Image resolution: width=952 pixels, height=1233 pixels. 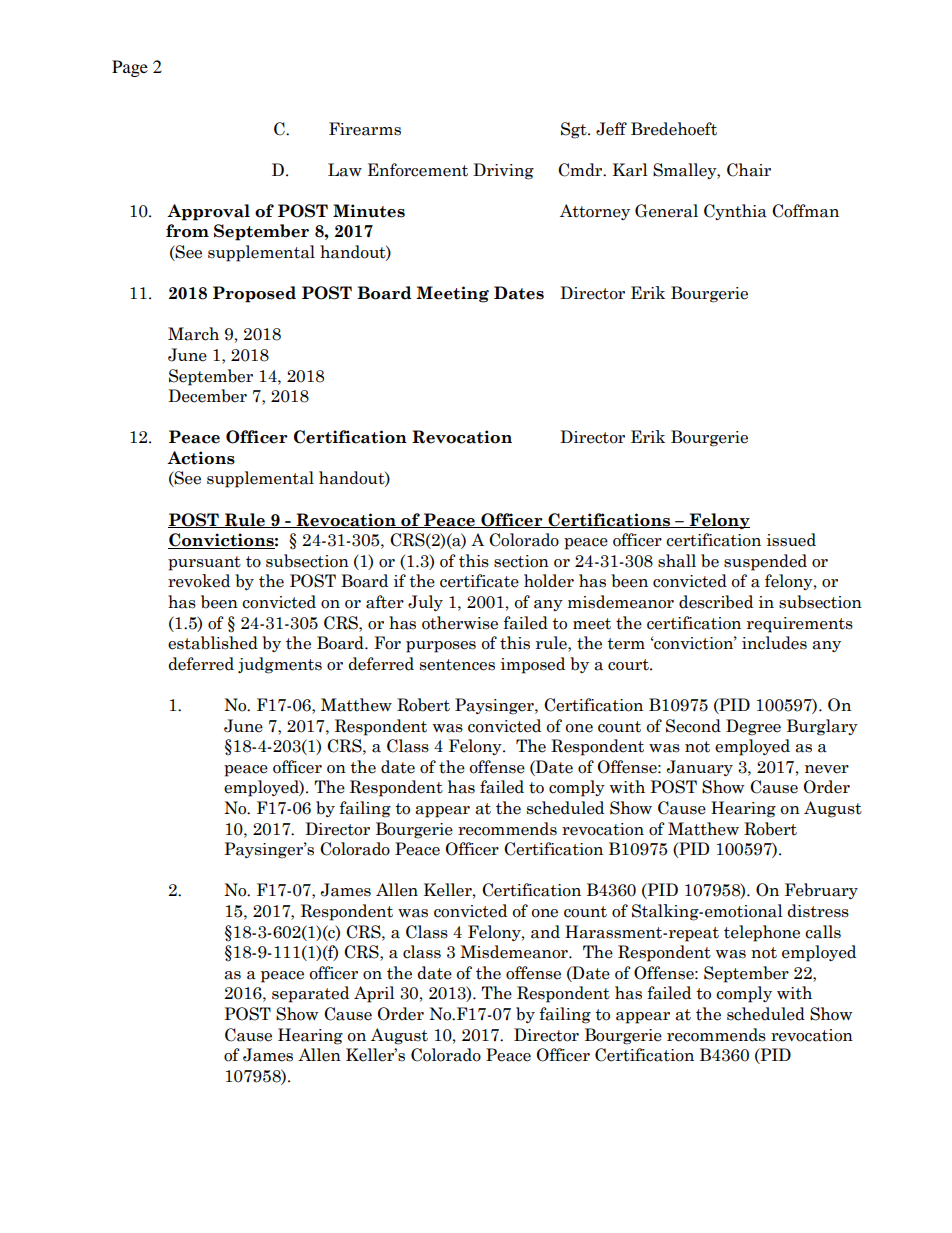 I want to click on Page, so click(x=130, y=68).
